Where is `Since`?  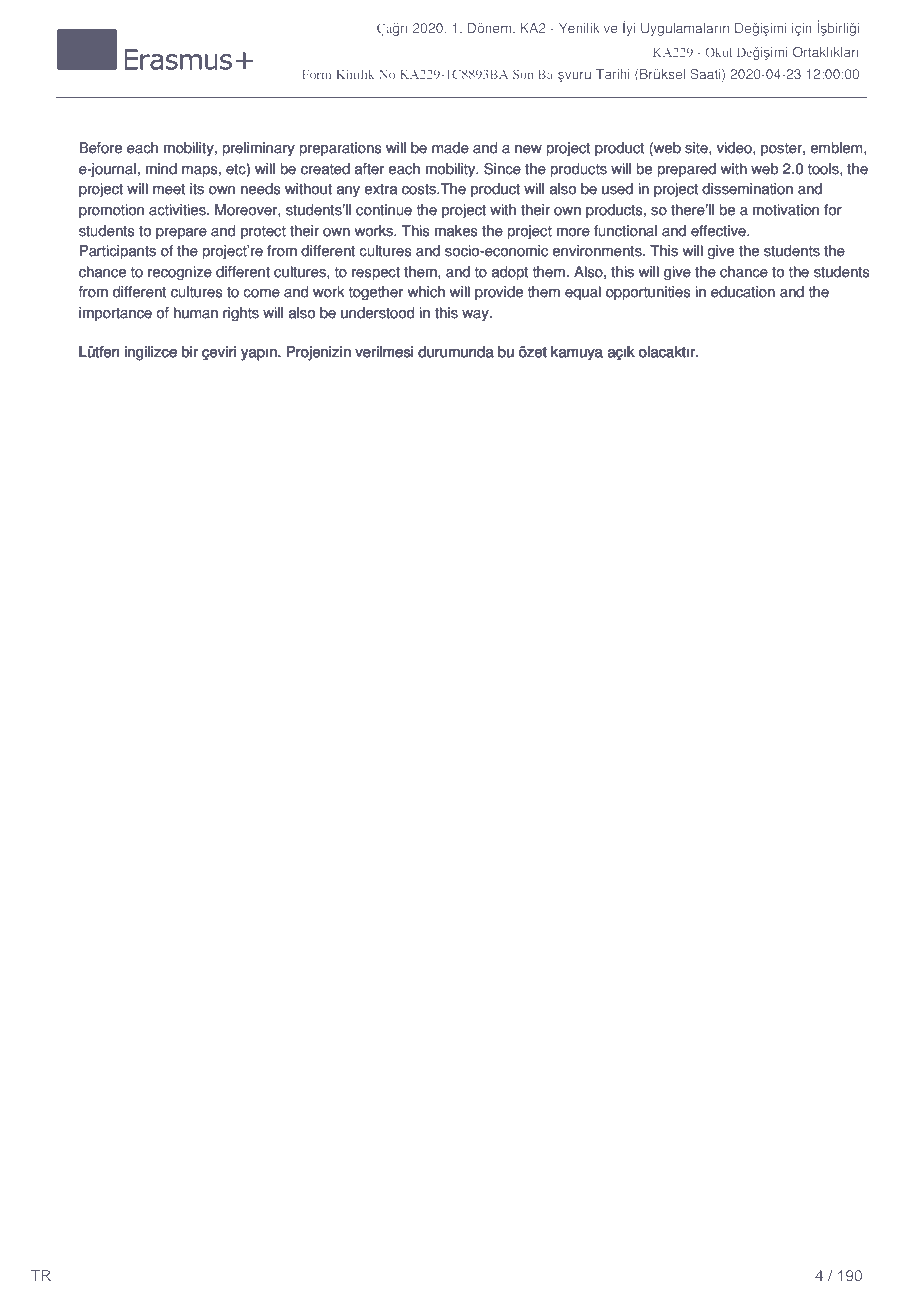 Since is located at coordinates (502, 169).
